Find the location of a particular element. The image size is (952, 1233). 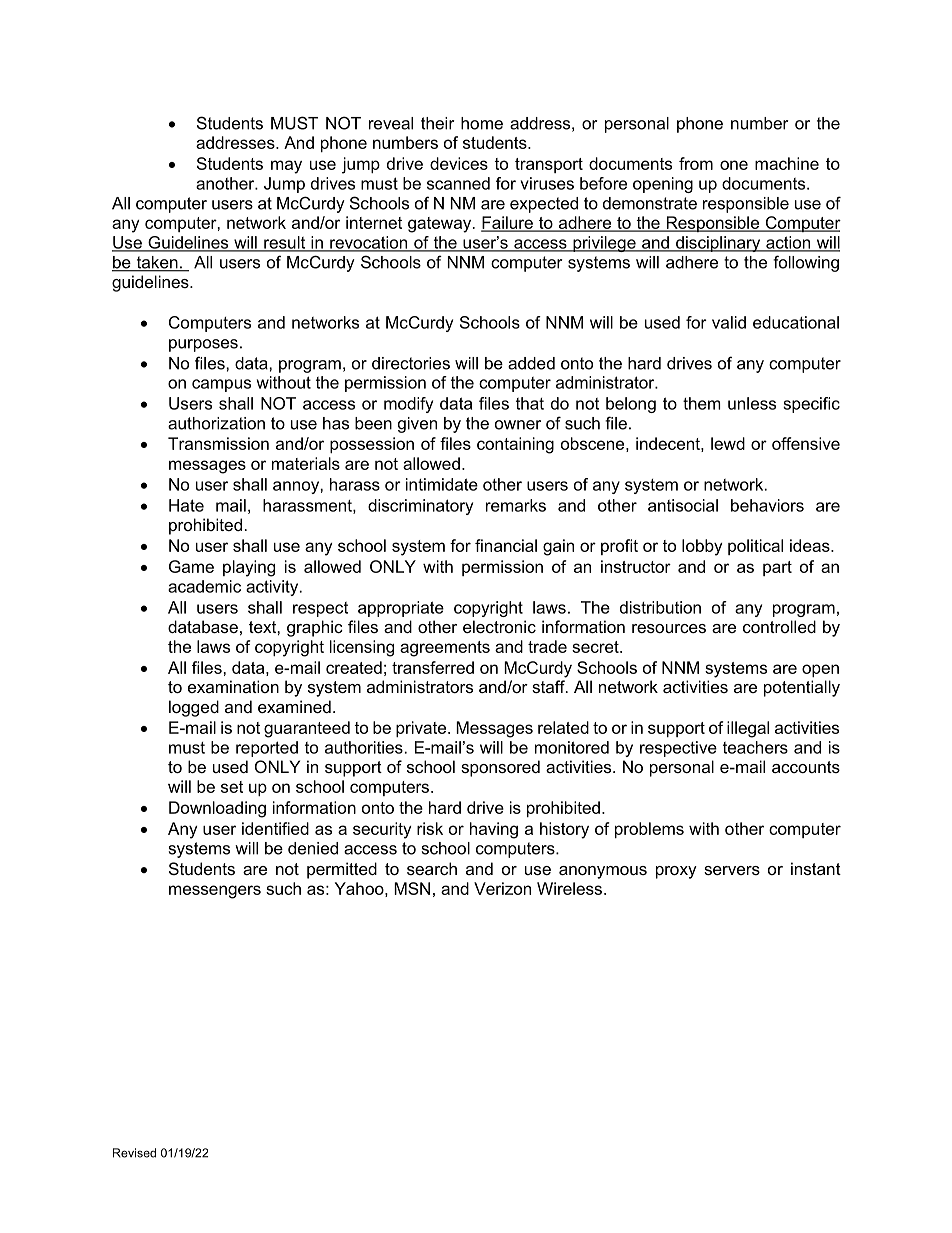

having is located at coordinates (494, 830).
